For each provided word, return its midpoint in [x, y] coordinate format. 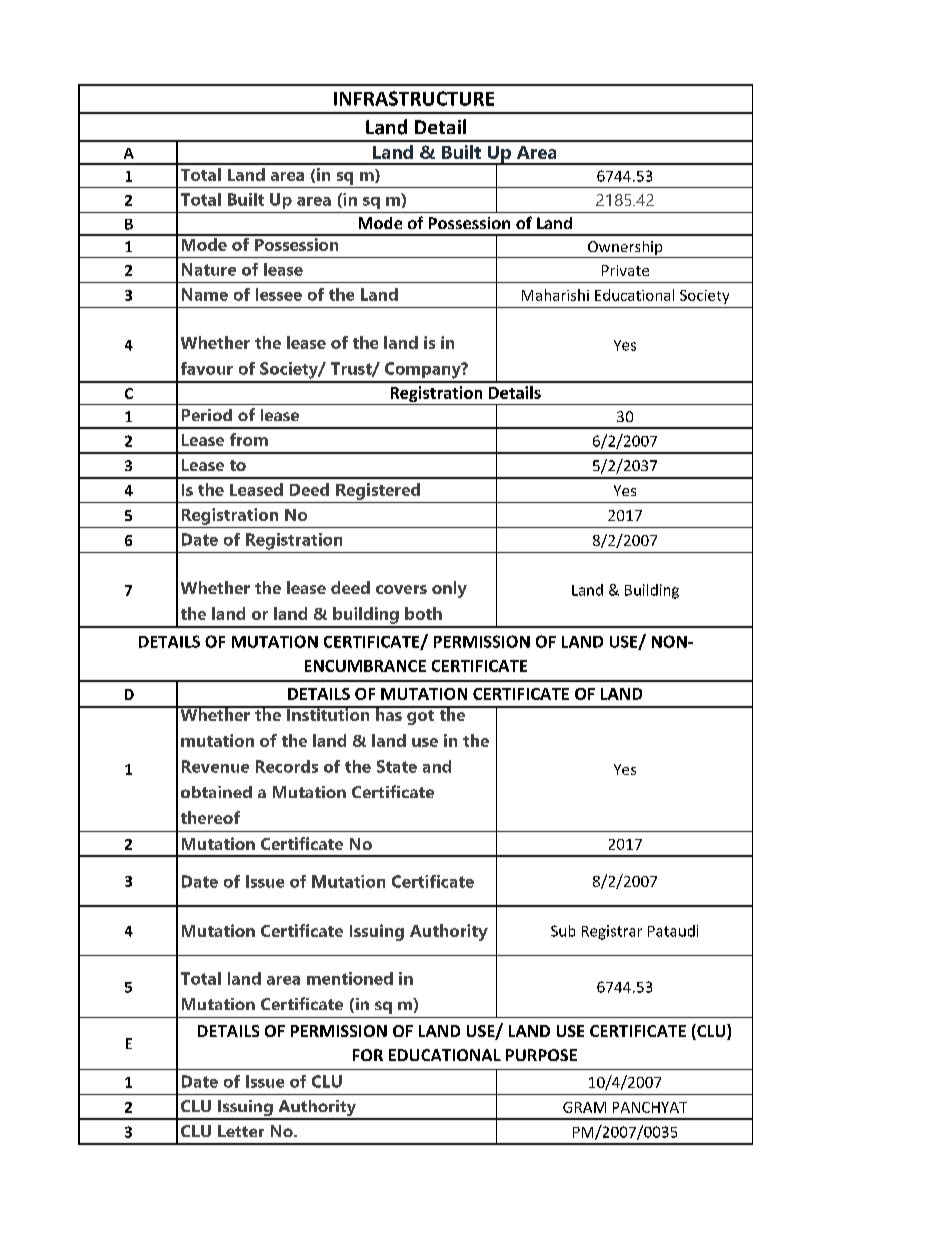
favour [207, 368]
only [449, 589]
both [423, 613]
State [397, 766]
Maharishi [555, 295]
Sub [563, 931]
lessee [279, 294]
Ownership [625, 249]
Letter [241, 1131]
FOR [368, 1055]
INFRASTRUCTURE [414, 98]
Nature [209, 269]
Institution [328, 713]
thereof [210, 817]
